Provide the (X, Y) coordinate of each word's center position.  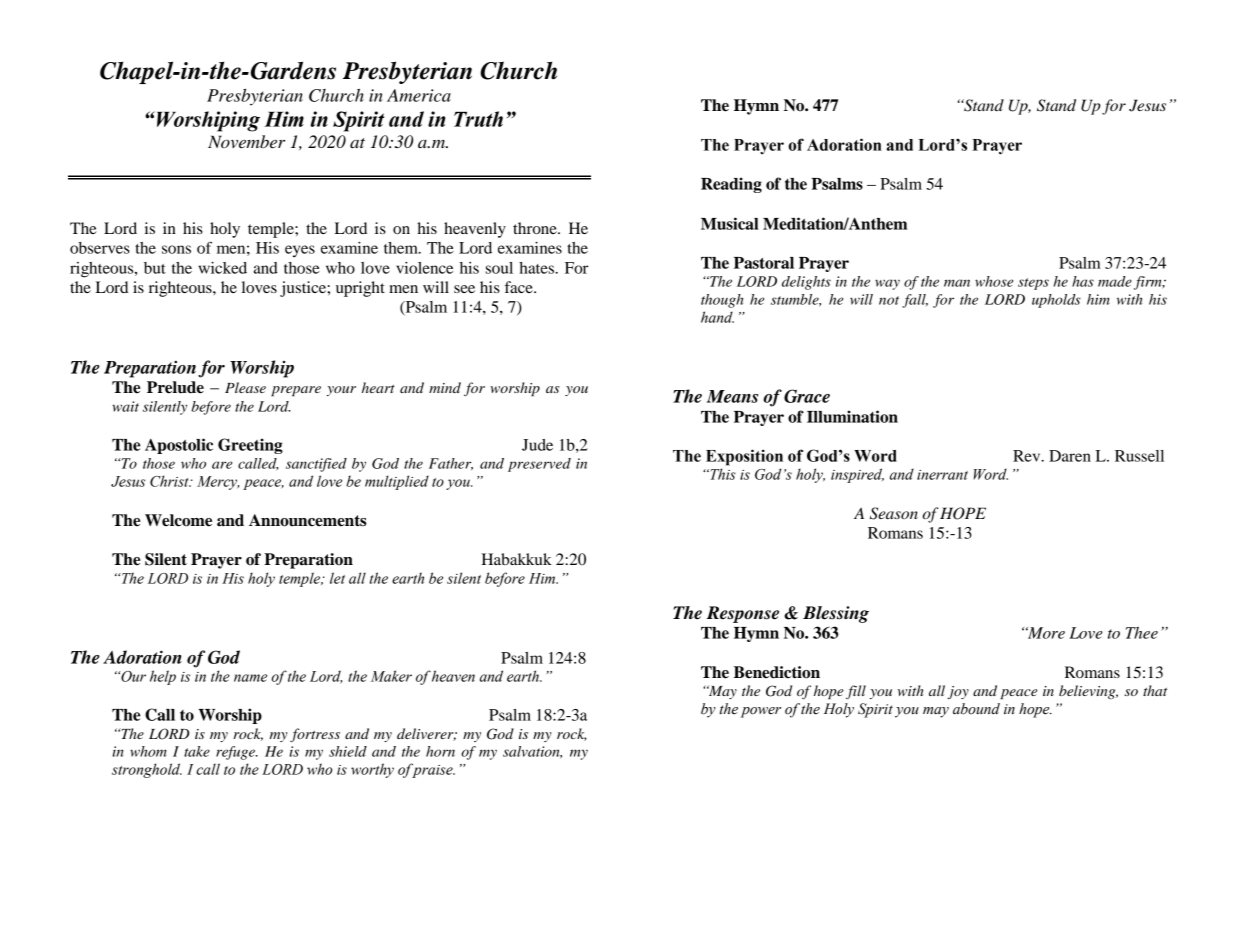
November (246, 142)
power (761, 712)
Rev (1028, 456)
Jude (537, 445)
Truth (478, 119)
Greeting (250, 446)
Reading (731, 185)
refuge (236, 753)
